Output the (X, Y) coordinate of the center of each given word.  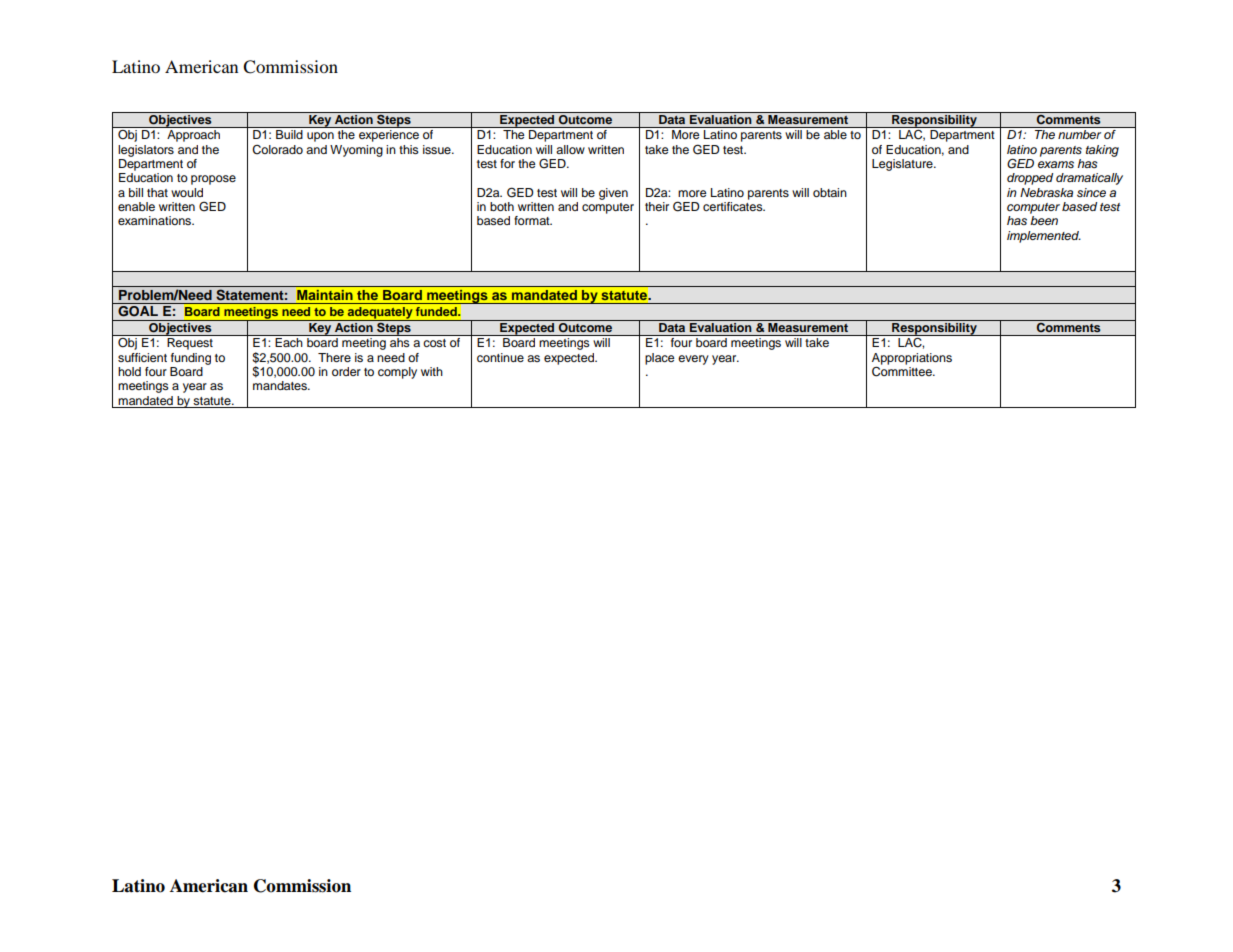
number (1079, 134)
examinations (156, 220)
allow (570, 149)
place (660, 359)
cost (435, 343)
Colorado (277, 150)
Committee (903, 370)
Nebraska (1046, 192)
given (613, 194)
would (187, 192)
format (533, 220)
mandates (281, 385)
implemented (1044, 237)
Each (288, 342)
